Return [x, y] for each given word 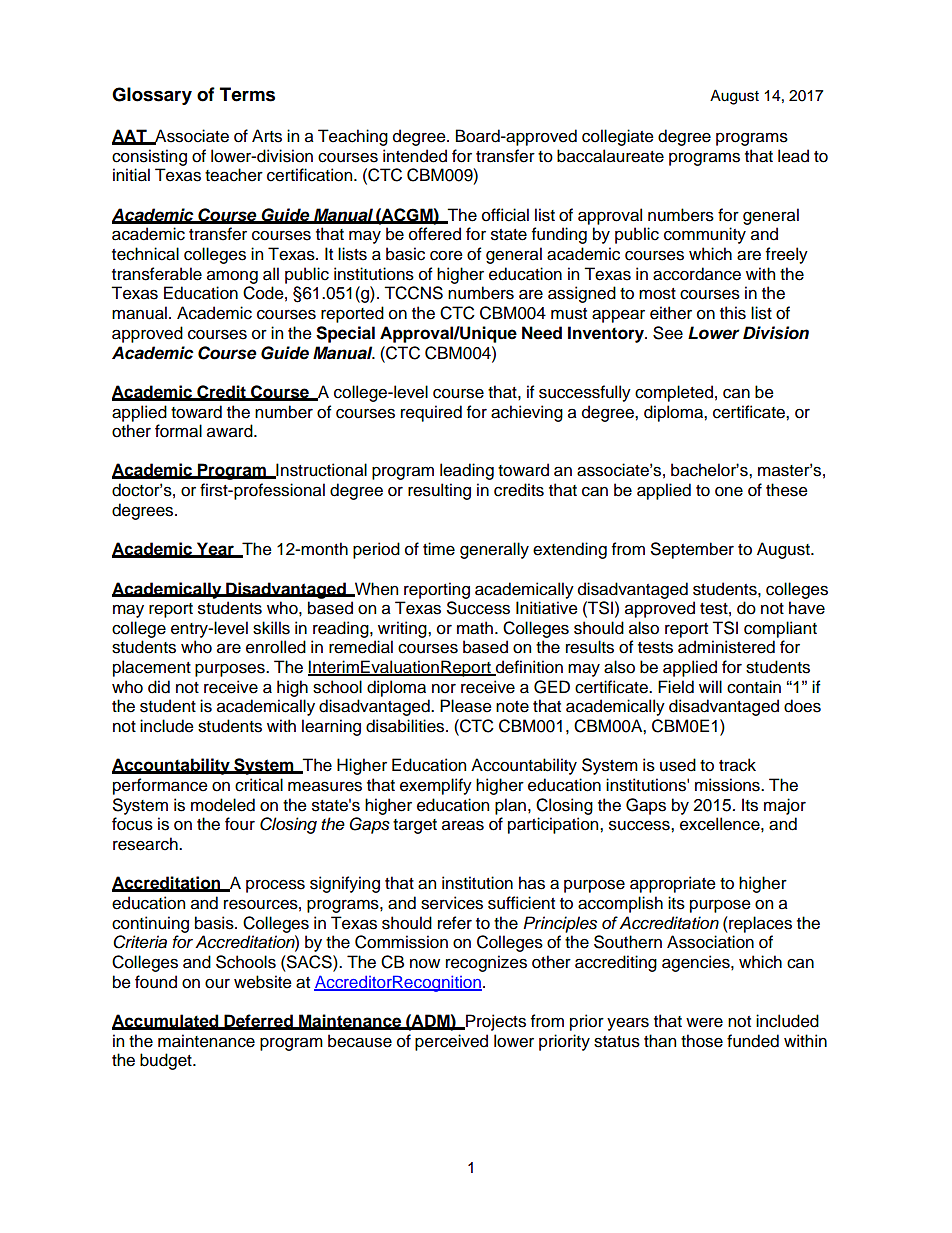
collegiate [618, 137]
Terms [247, 94]
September [692, 550]
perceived [451, 1042]
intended [415, 156]
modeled [223, 805]
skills [271, 628]
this [733, 313]
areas [463, 825]
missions [728, 785]
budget [167, 1061]
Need [542, 333]
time [439, 549]
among [232, 277]
